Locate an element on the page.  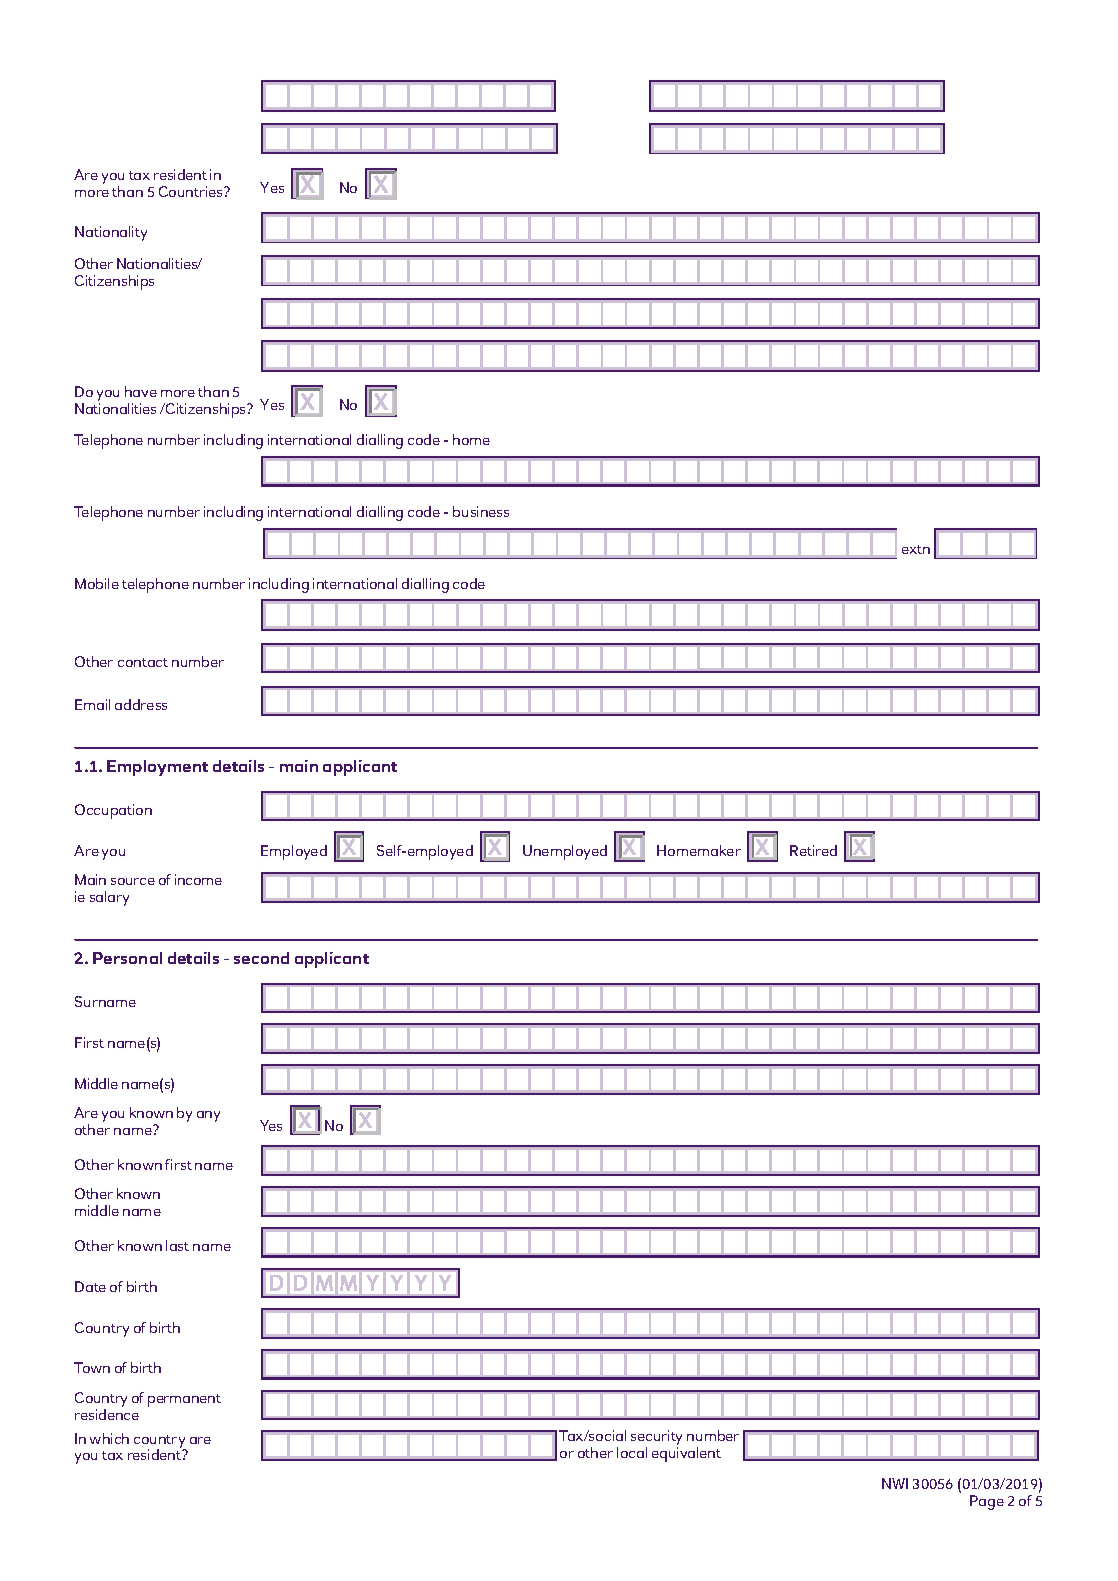
security is located at coordinates (656, 1439).
